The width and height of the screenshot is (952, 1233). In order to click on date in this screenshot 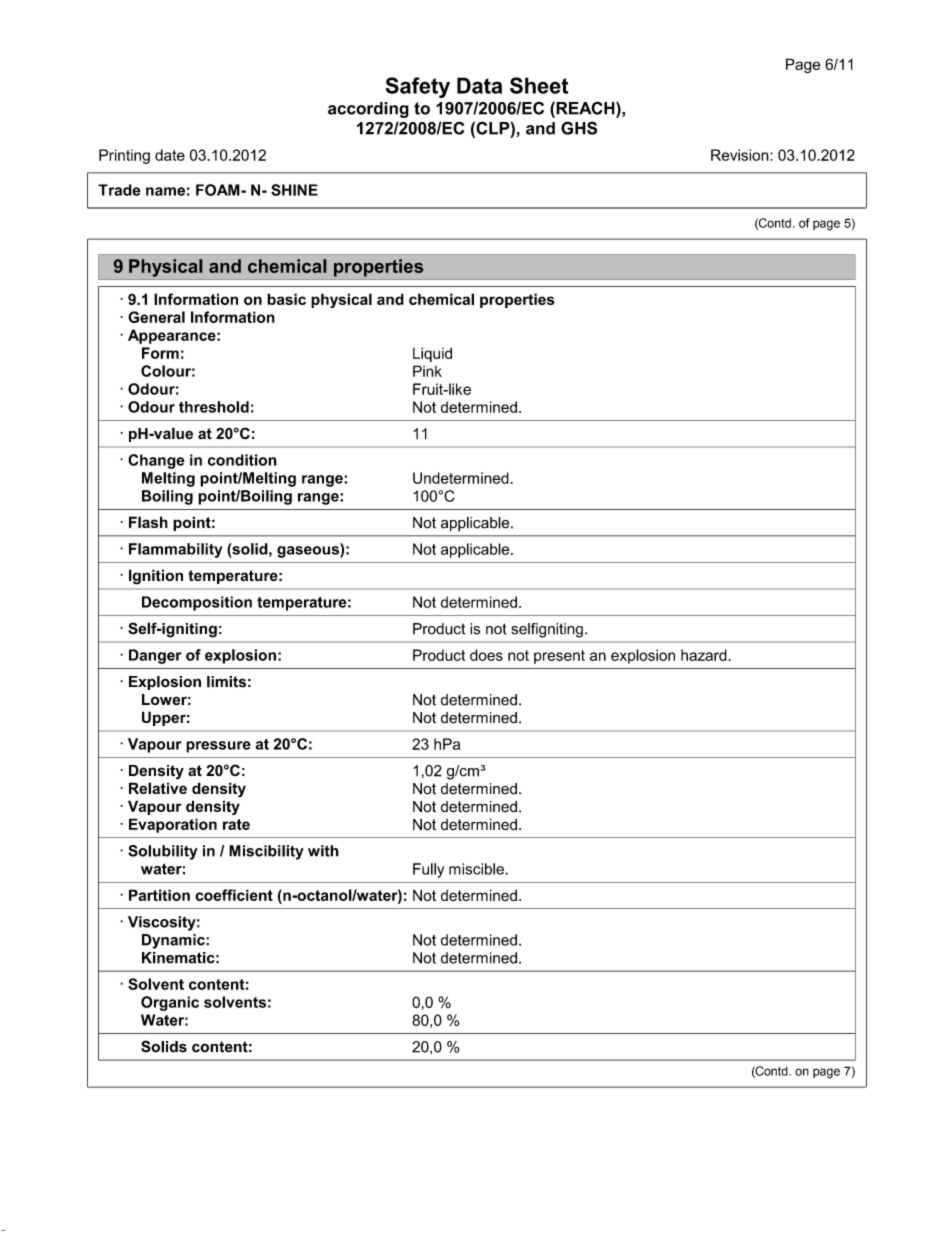, I will do `click(170, 155)`.
